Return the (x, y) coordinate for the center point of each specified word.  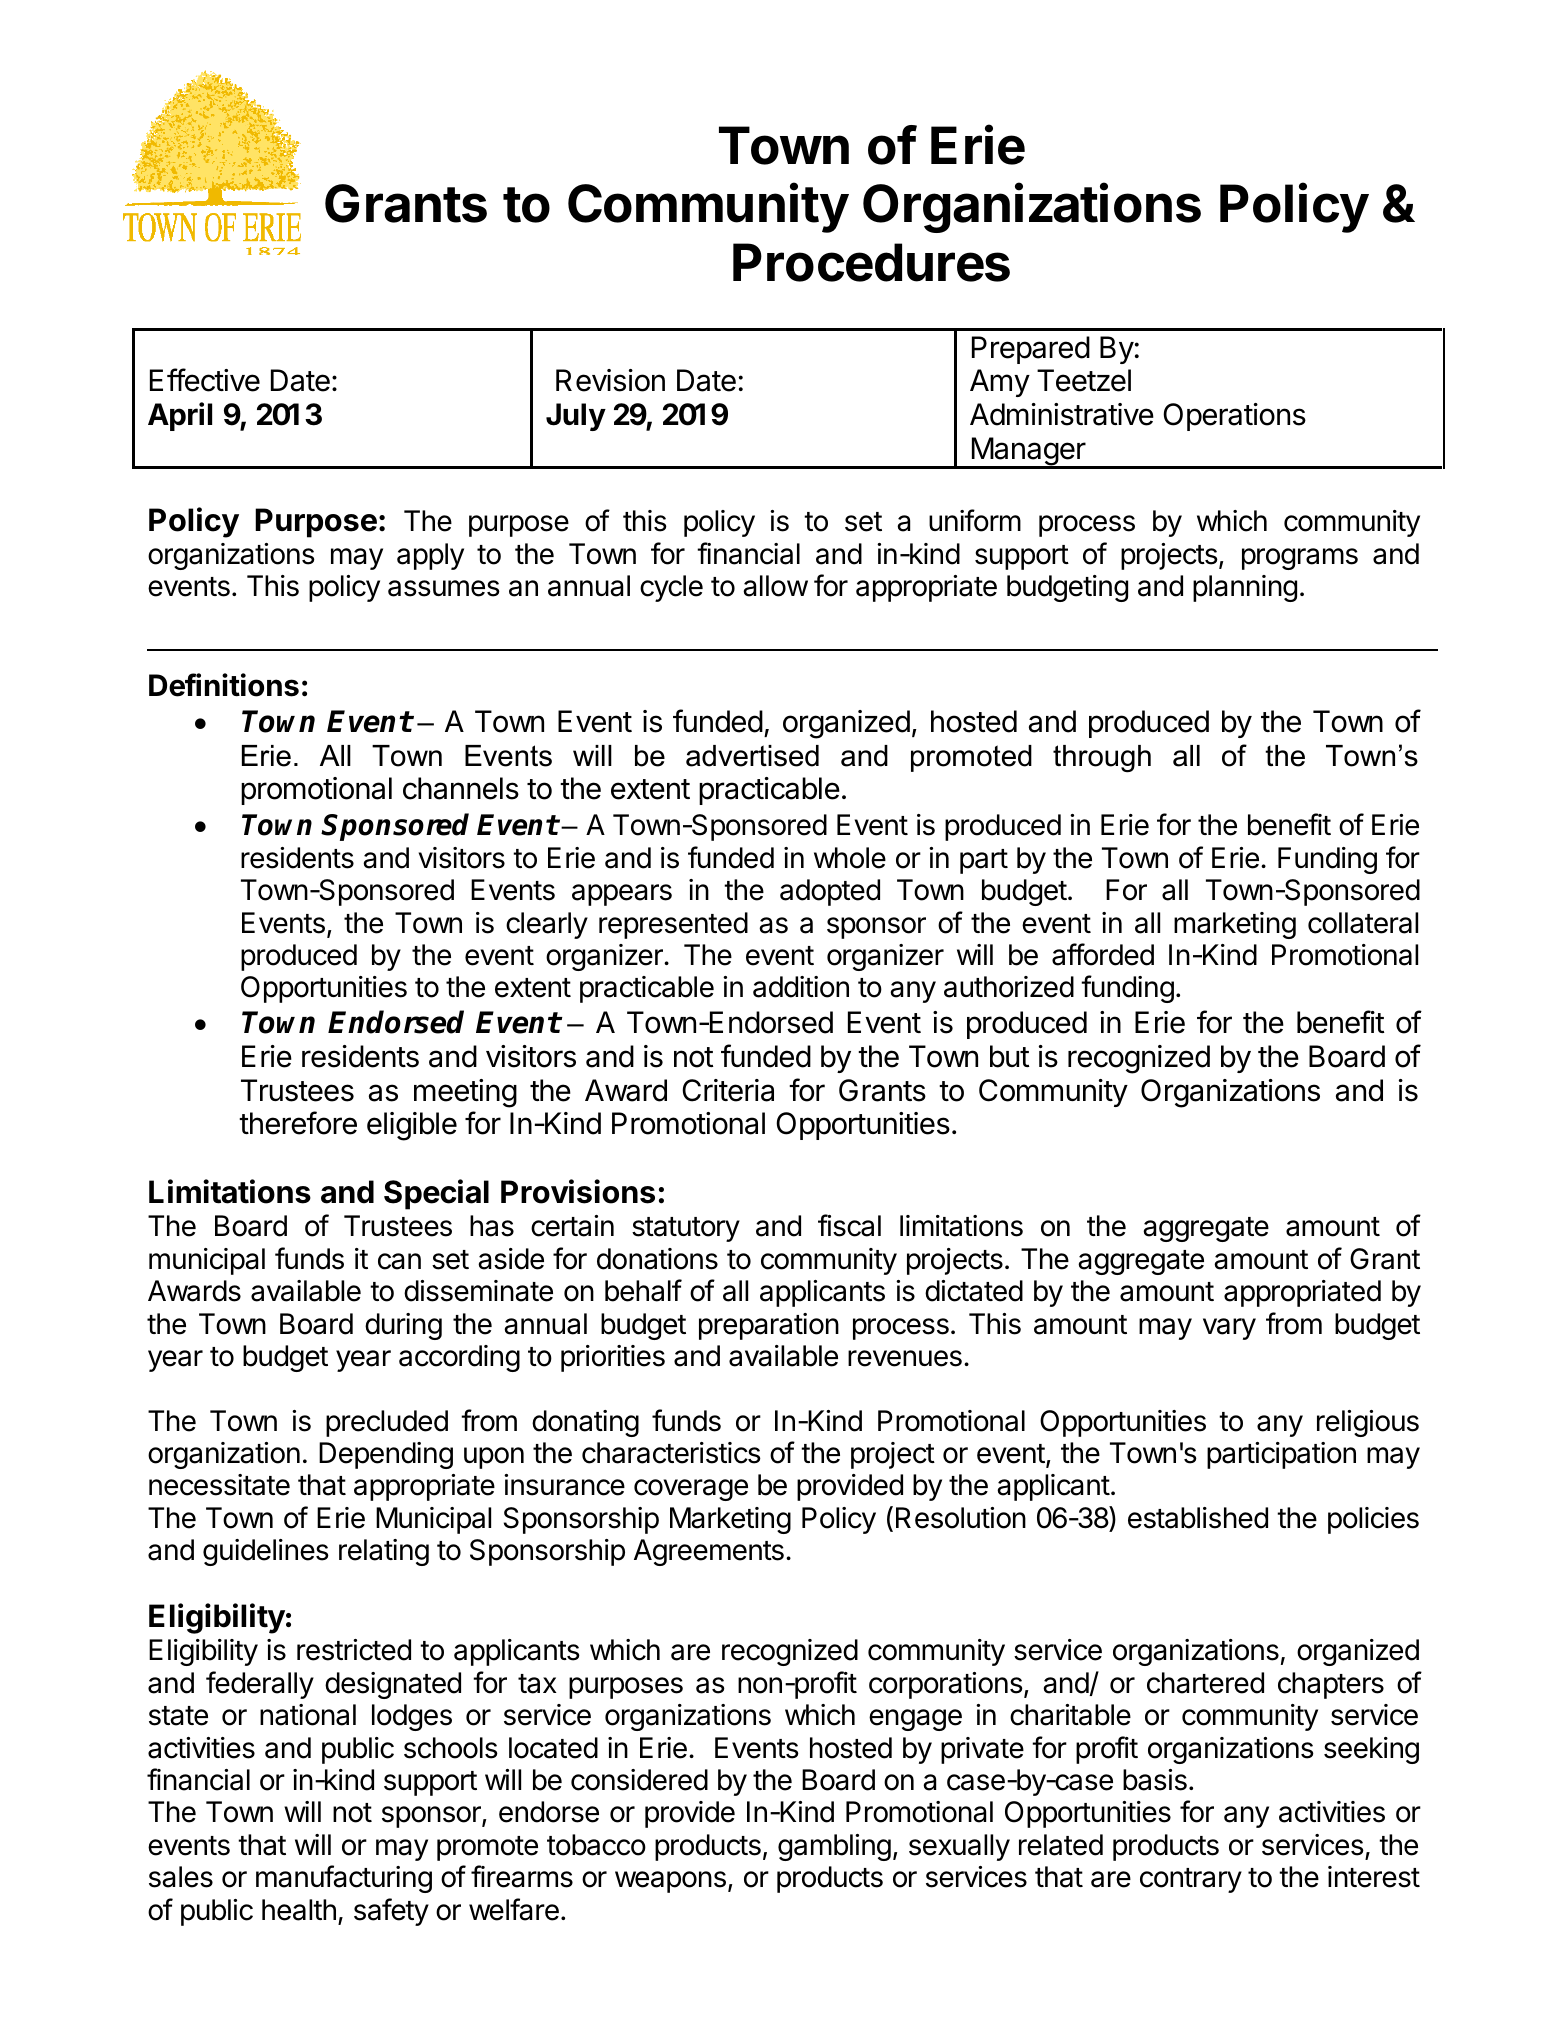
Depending (386, 1455)
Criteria (728, 1090)
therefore (298, 1123)
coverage (691, 1490)
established (1198, 1518)
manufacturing (344, 1879)
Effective (205, 380)
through (1102, 759)
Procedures (871, 262)
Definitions (224, 685)
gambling (834, 1847)
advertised (752, 756)
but (1009, 1056)
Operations (1234, 417)
